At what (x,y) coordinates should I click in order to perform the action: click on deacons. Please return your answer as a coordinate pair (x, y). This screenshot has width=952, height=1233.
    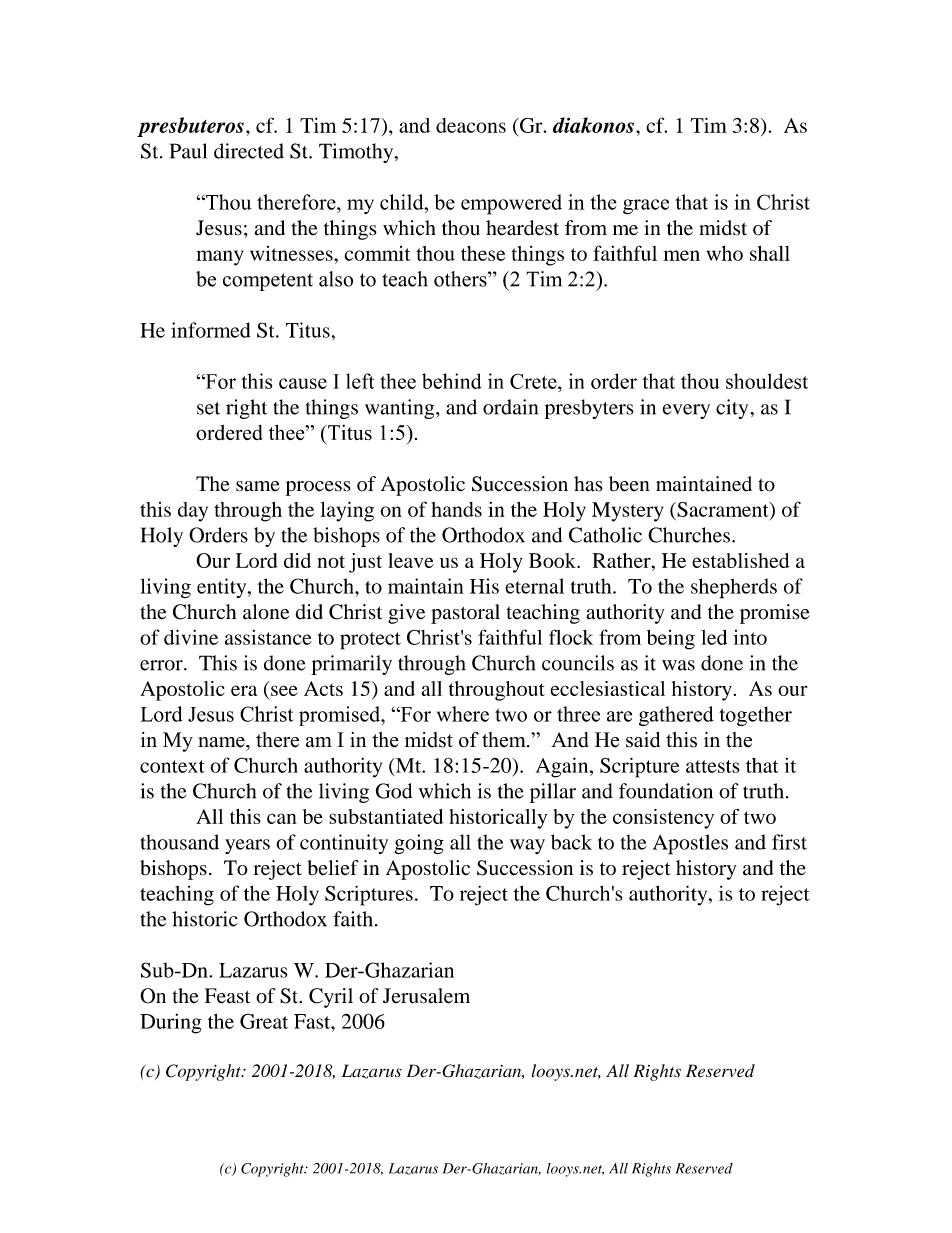
    Looking at the image, I should click on (471, 125).
